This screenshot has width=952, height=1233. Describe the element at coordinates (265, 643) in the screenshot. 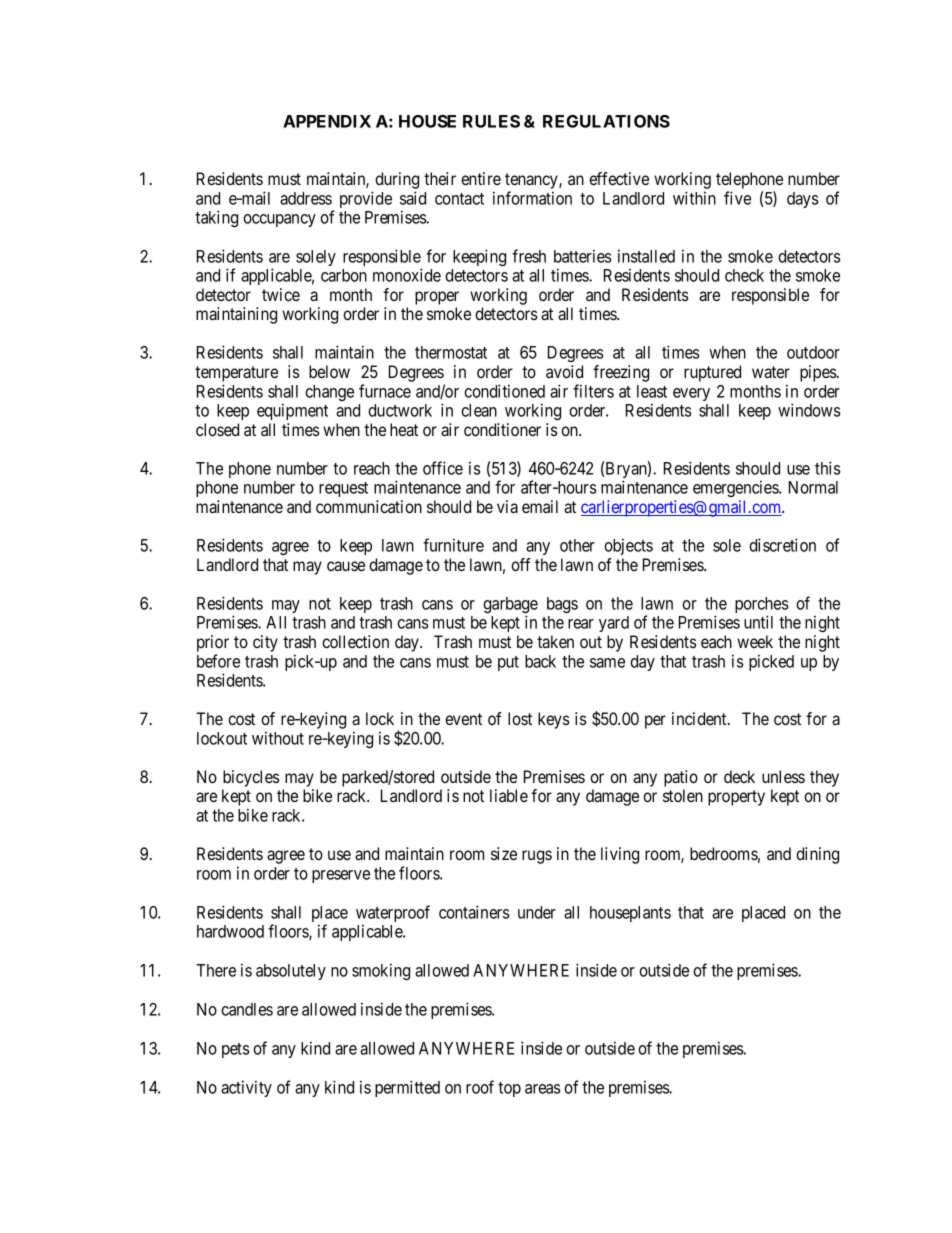

I see `city` at that location.
